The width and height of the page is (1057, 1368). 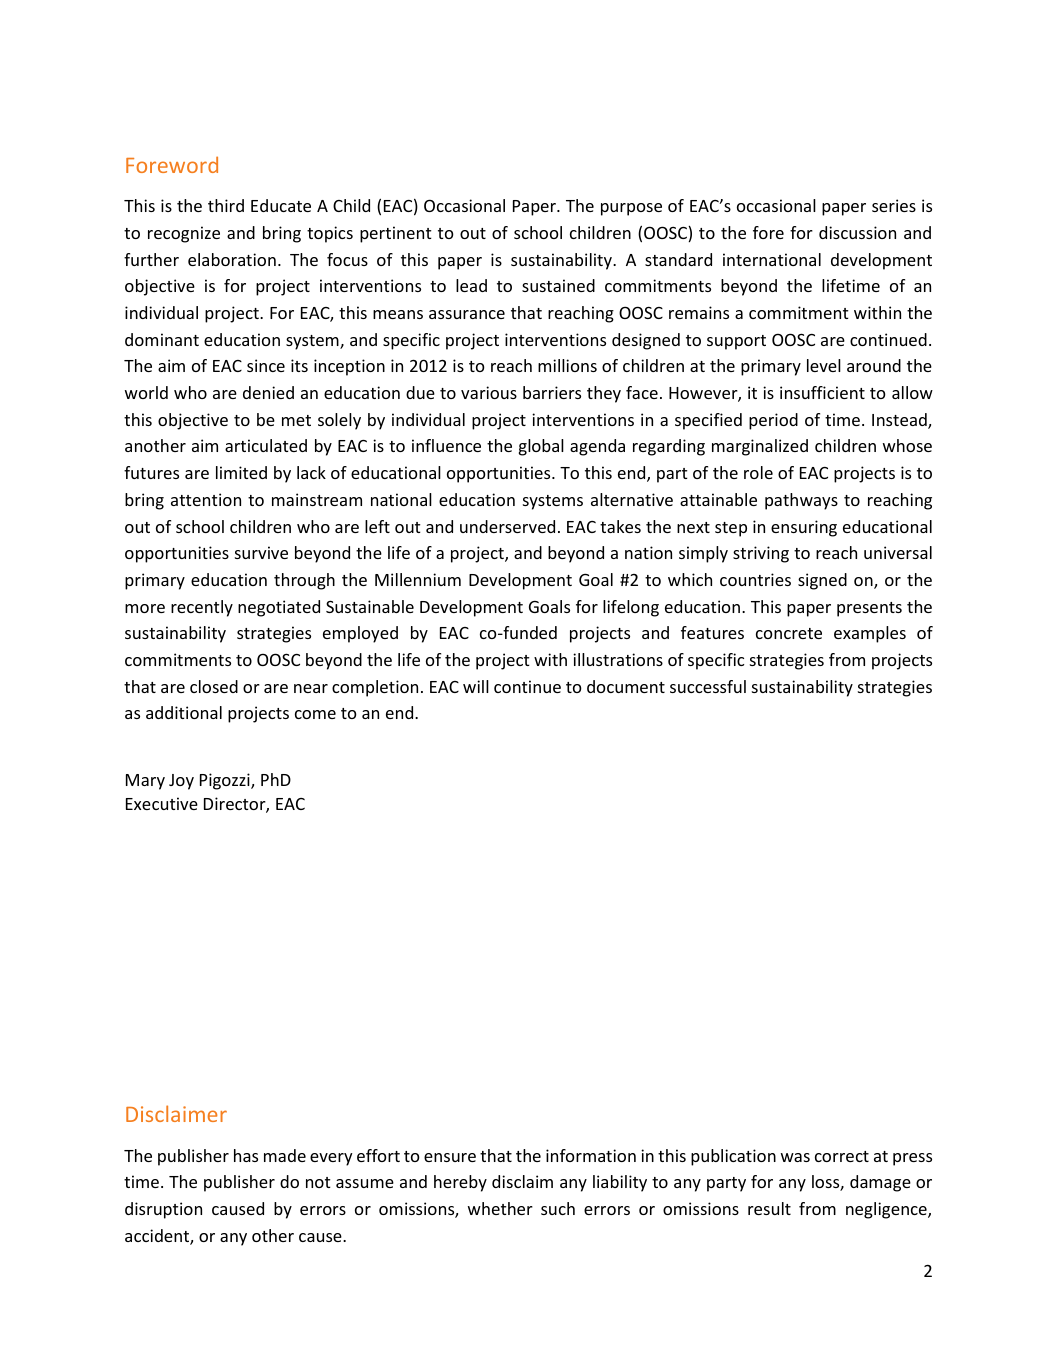 I want to click on discussion, so click(x=857, y=232).
